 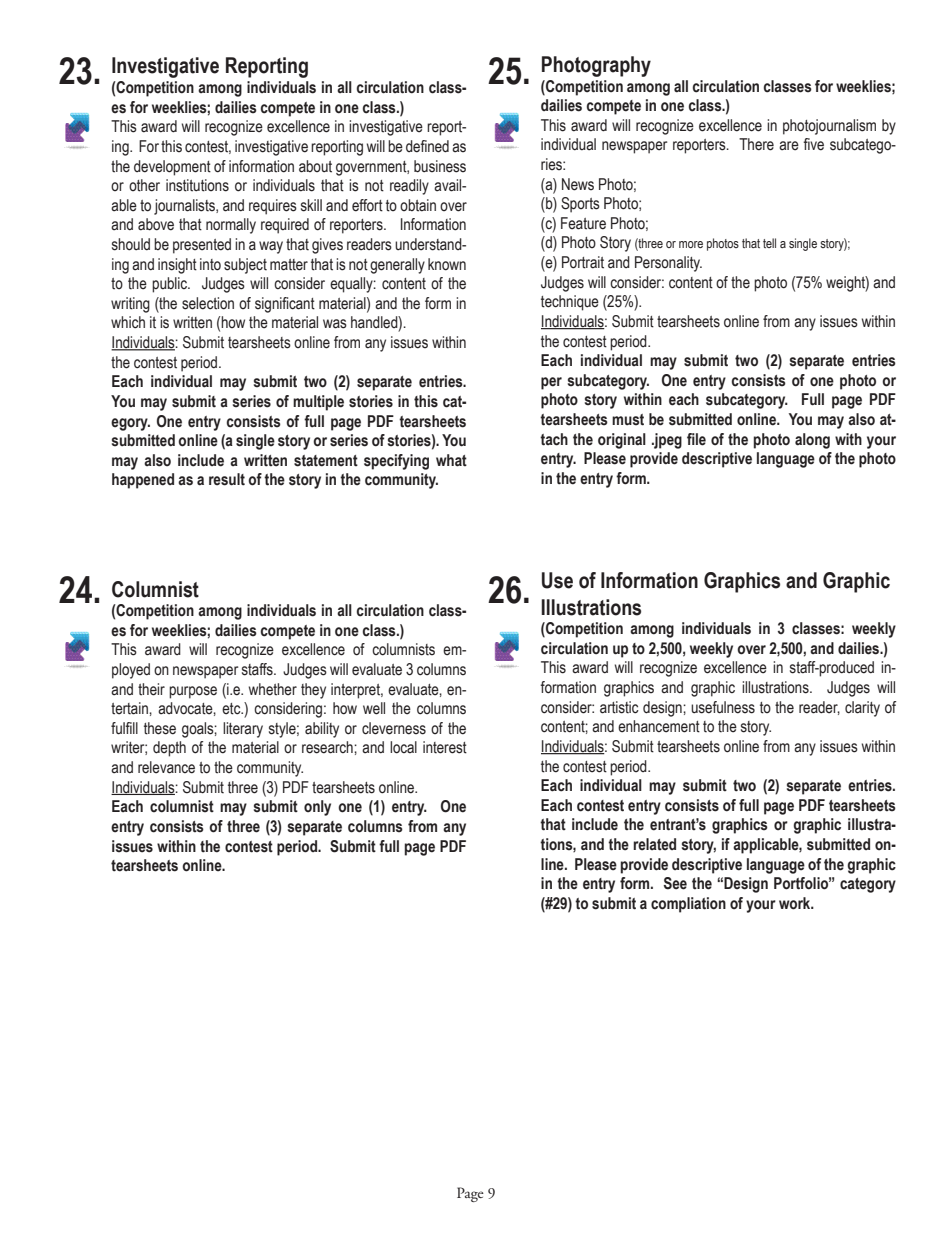 I want to click on what, so click(x=451, y=460).
